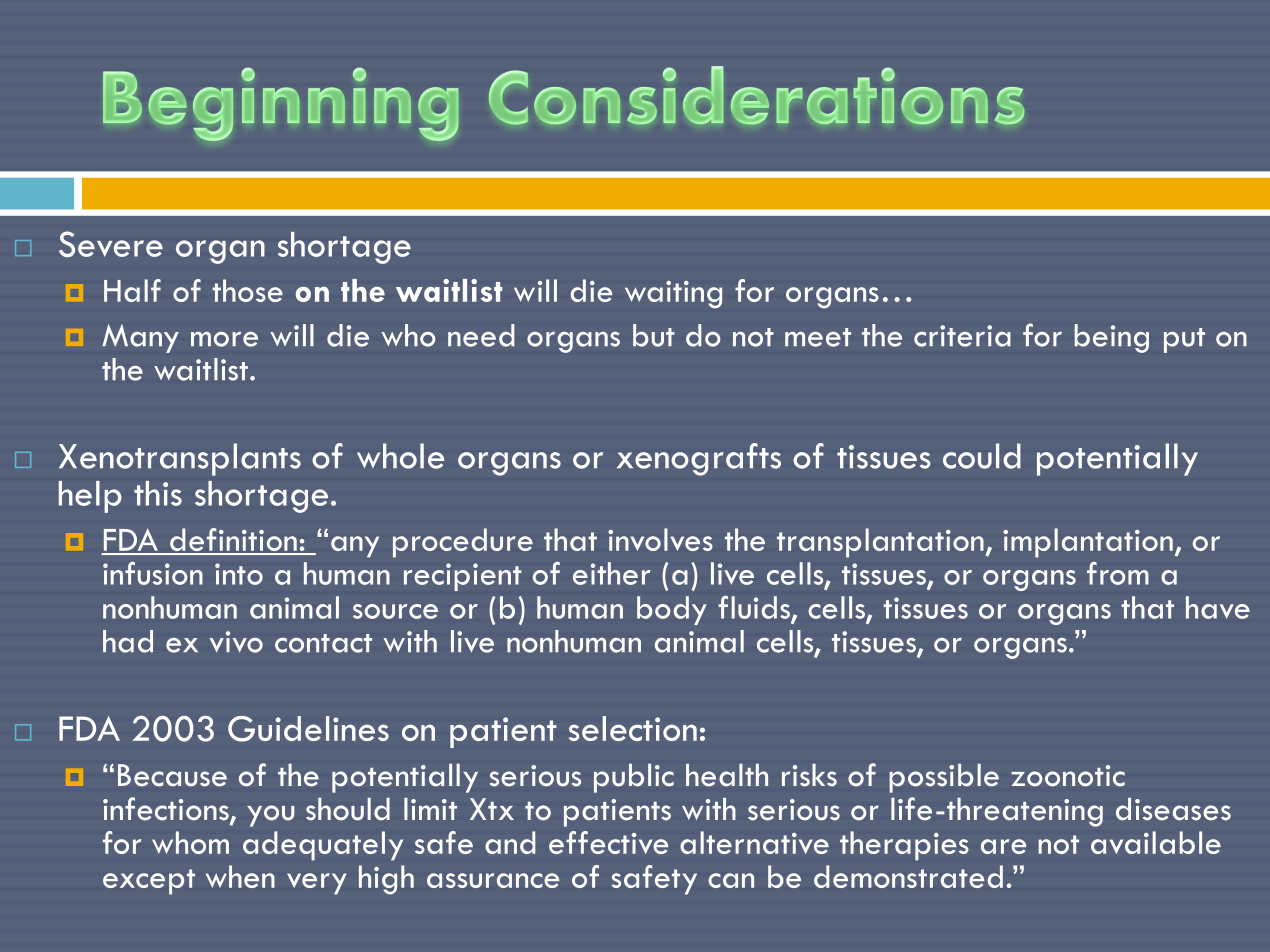 The width and height of the screenshot is (1270, 952). What do you see at coordinates (611, 573) in the screenshot?
I see `either` at bounding box center [611, 573].
